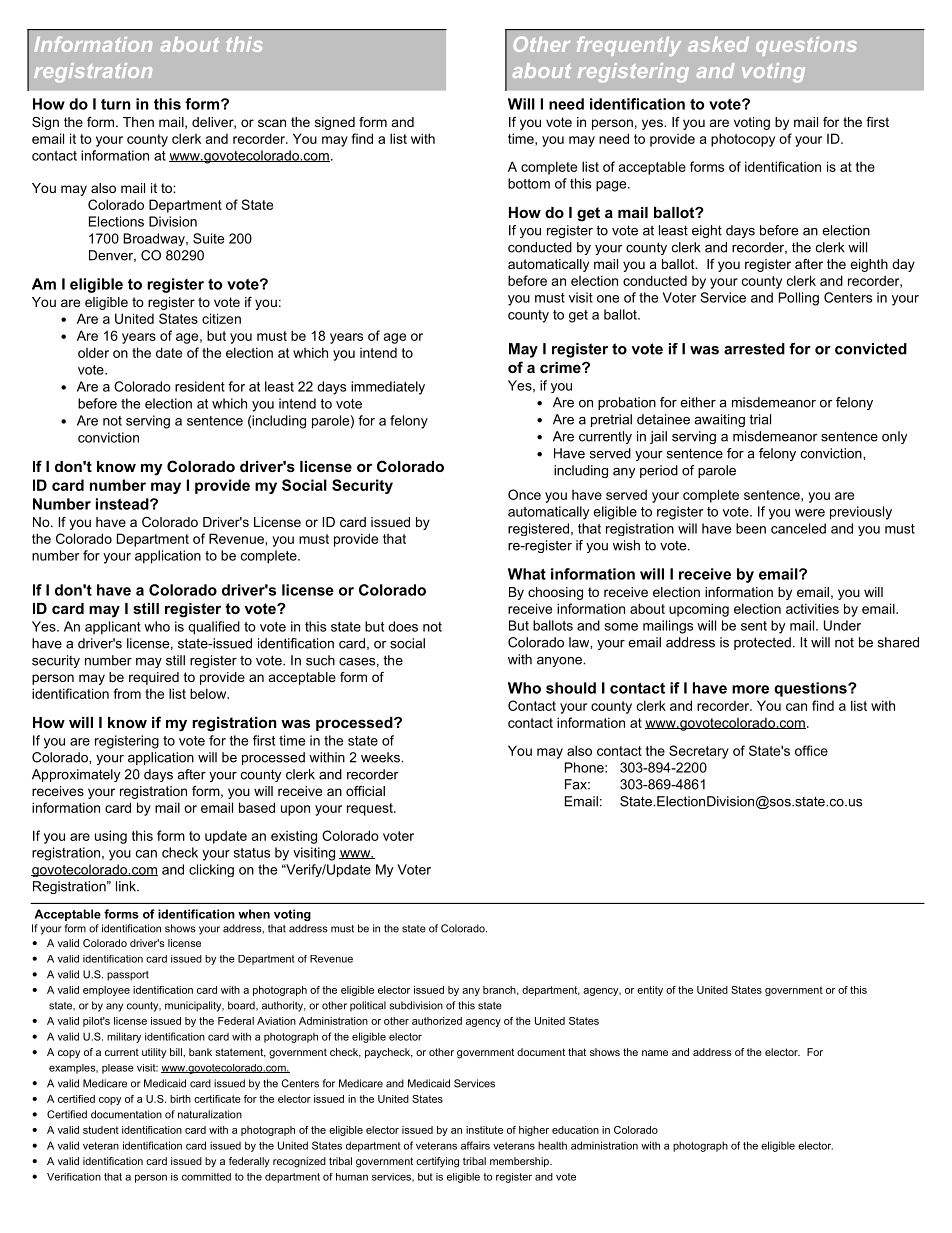 This screenshot has width=952, height=1233. I want to click on affairs, so click(475, 1145).
